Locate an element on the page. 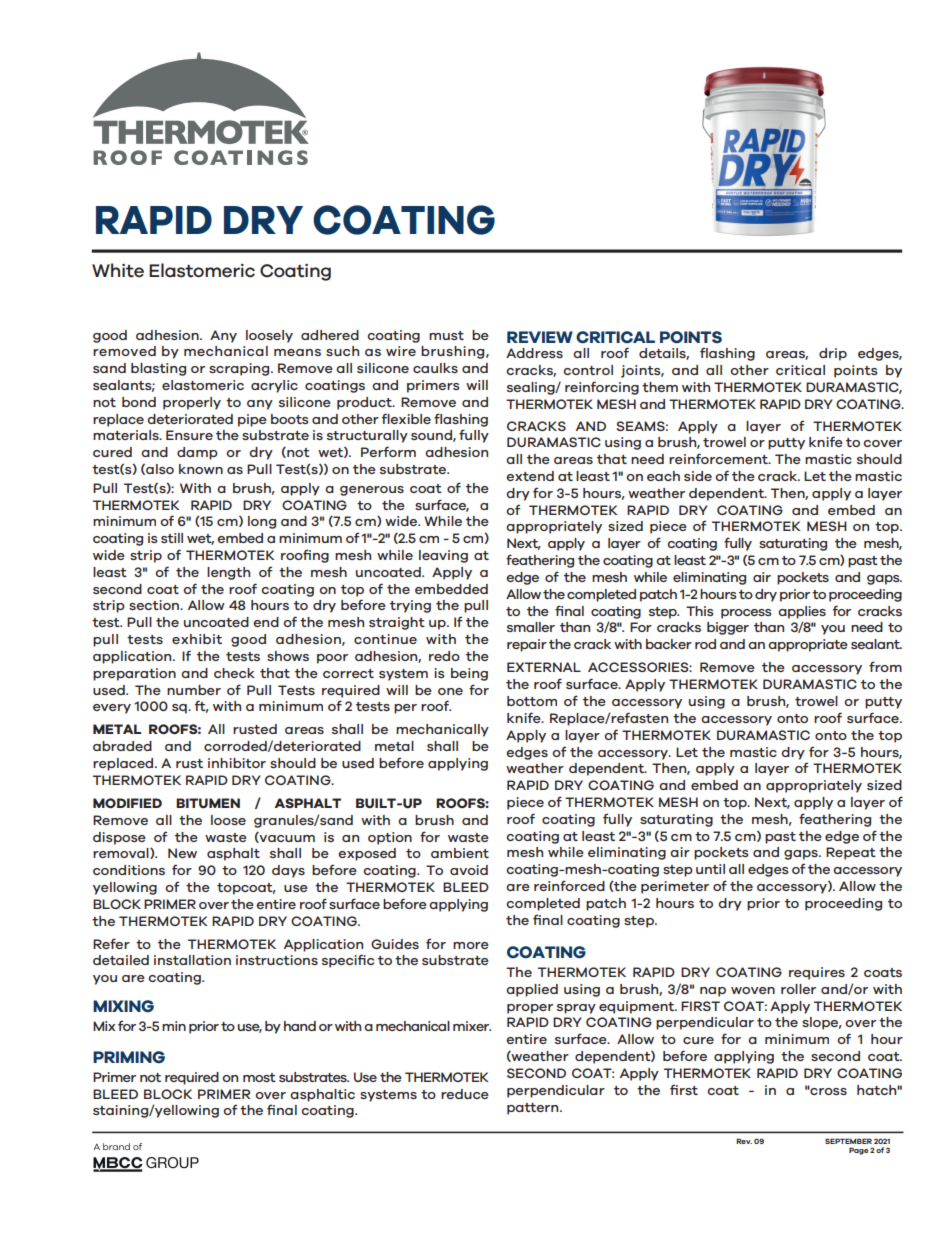  drip is located at coordinates (833, 354).
